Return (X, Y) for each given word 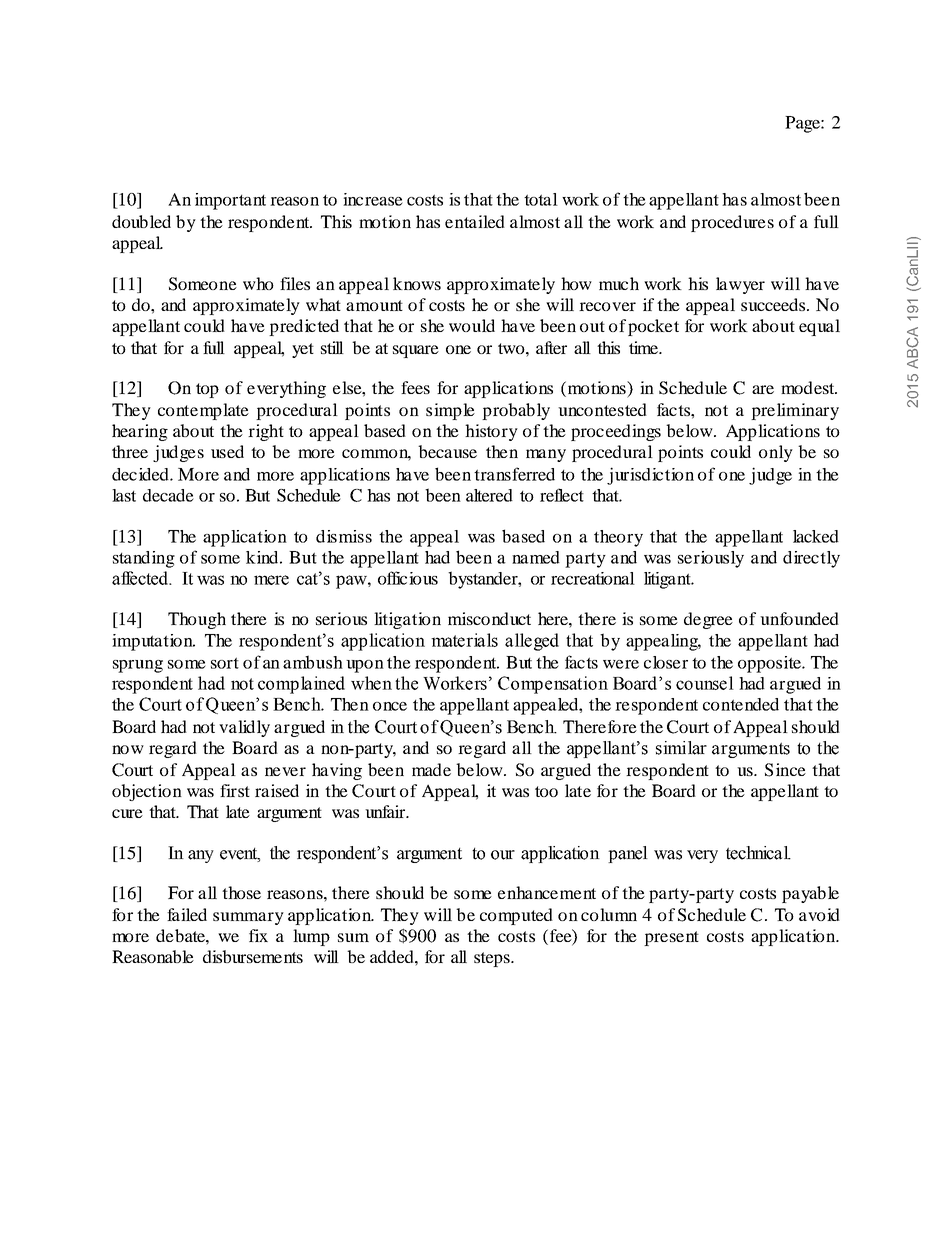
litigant (668, 580)
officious (408, 578)
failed (187, 914)
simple (450, 411)
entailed (475, 221)
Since (785, 770)
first (235, 790)
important (230, 201)
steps (493, 959)
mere (271, 580)
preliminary (795, 411)
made (431, 769)
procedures (732, 223)
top (207, 390)
